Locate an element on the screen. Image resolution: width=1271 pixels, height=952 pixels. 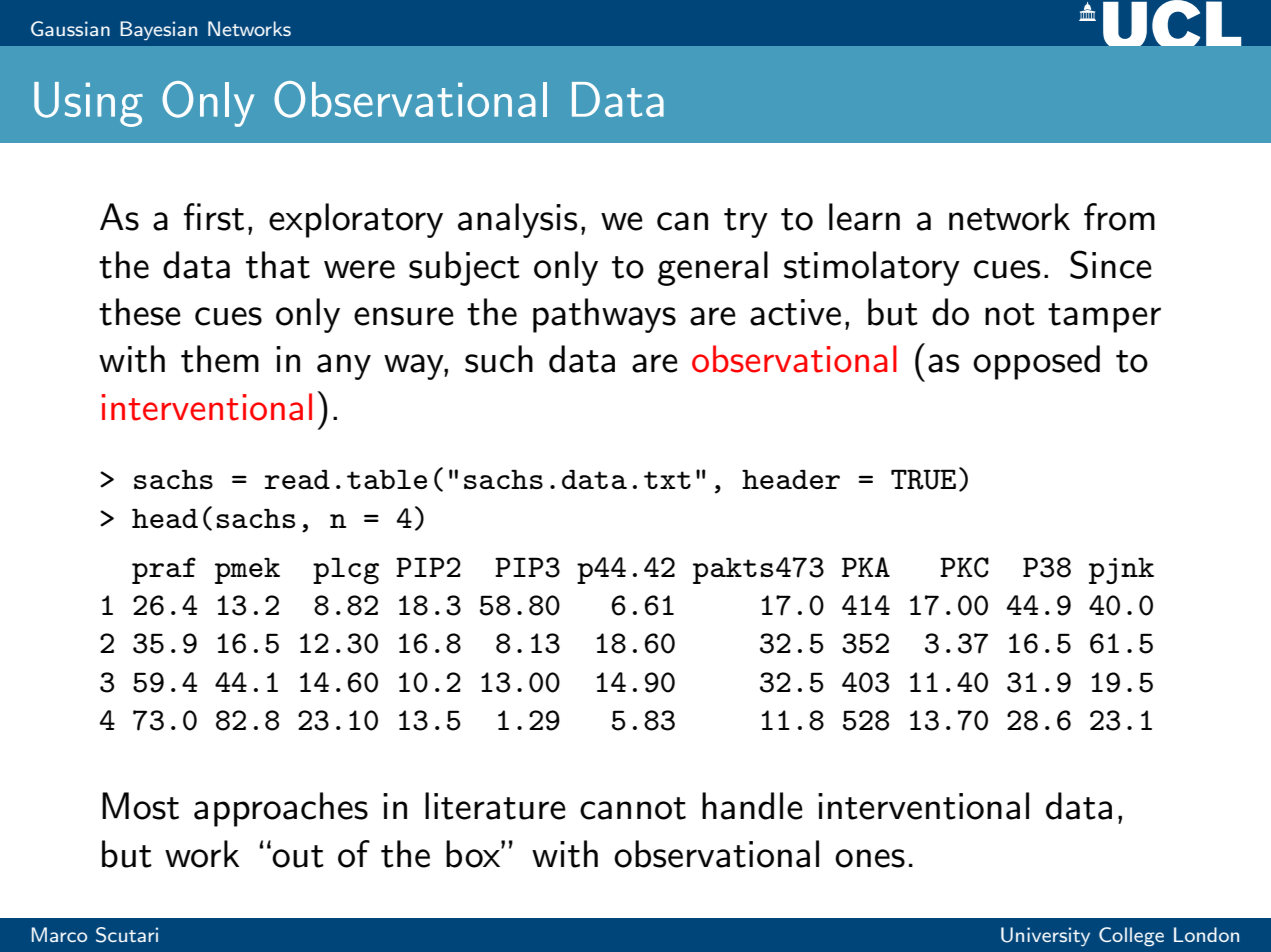
from is located at coordinates (1119, 217).
